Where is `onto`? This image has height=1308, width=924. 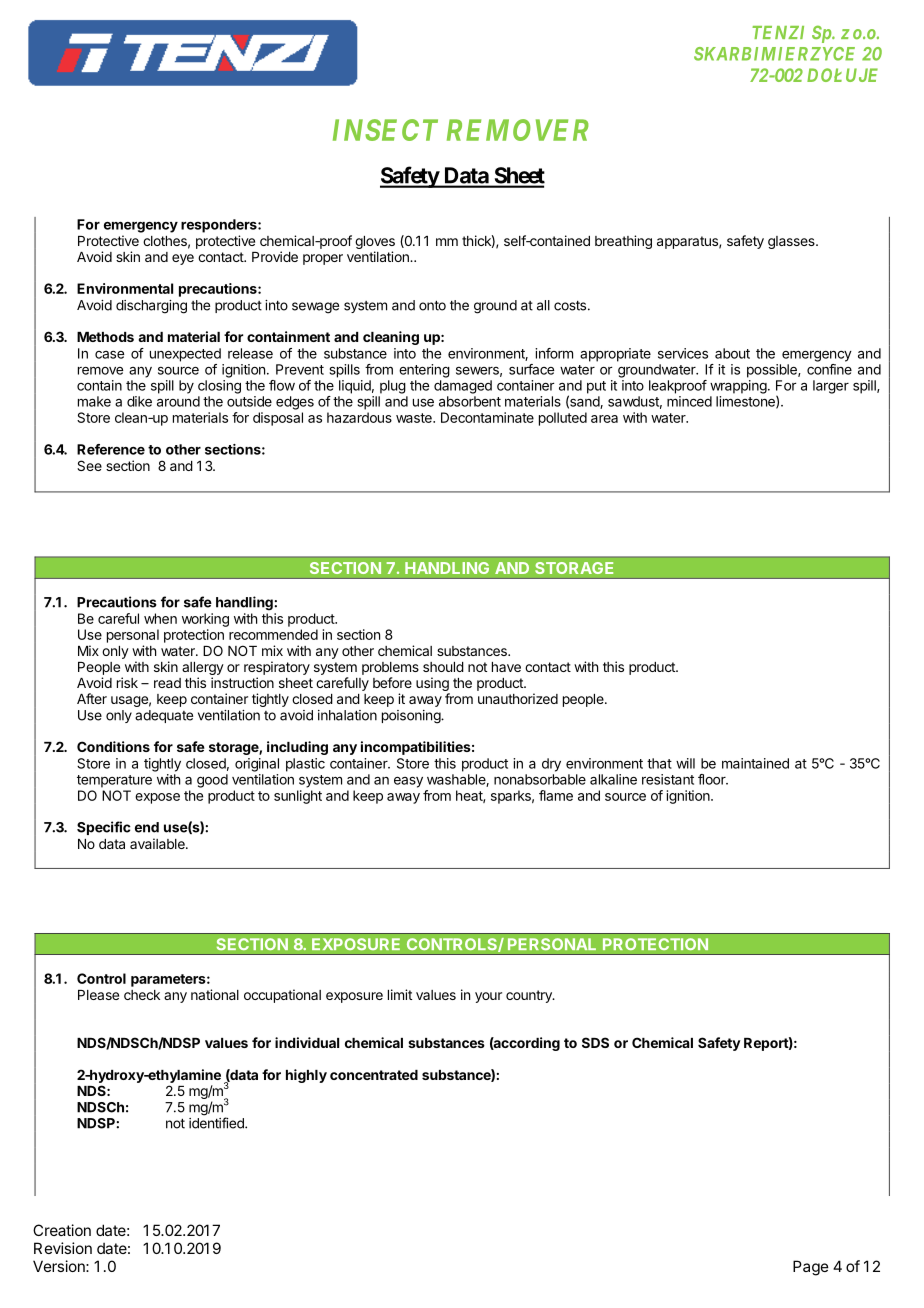
onto is located at coordinates (432, 305).
